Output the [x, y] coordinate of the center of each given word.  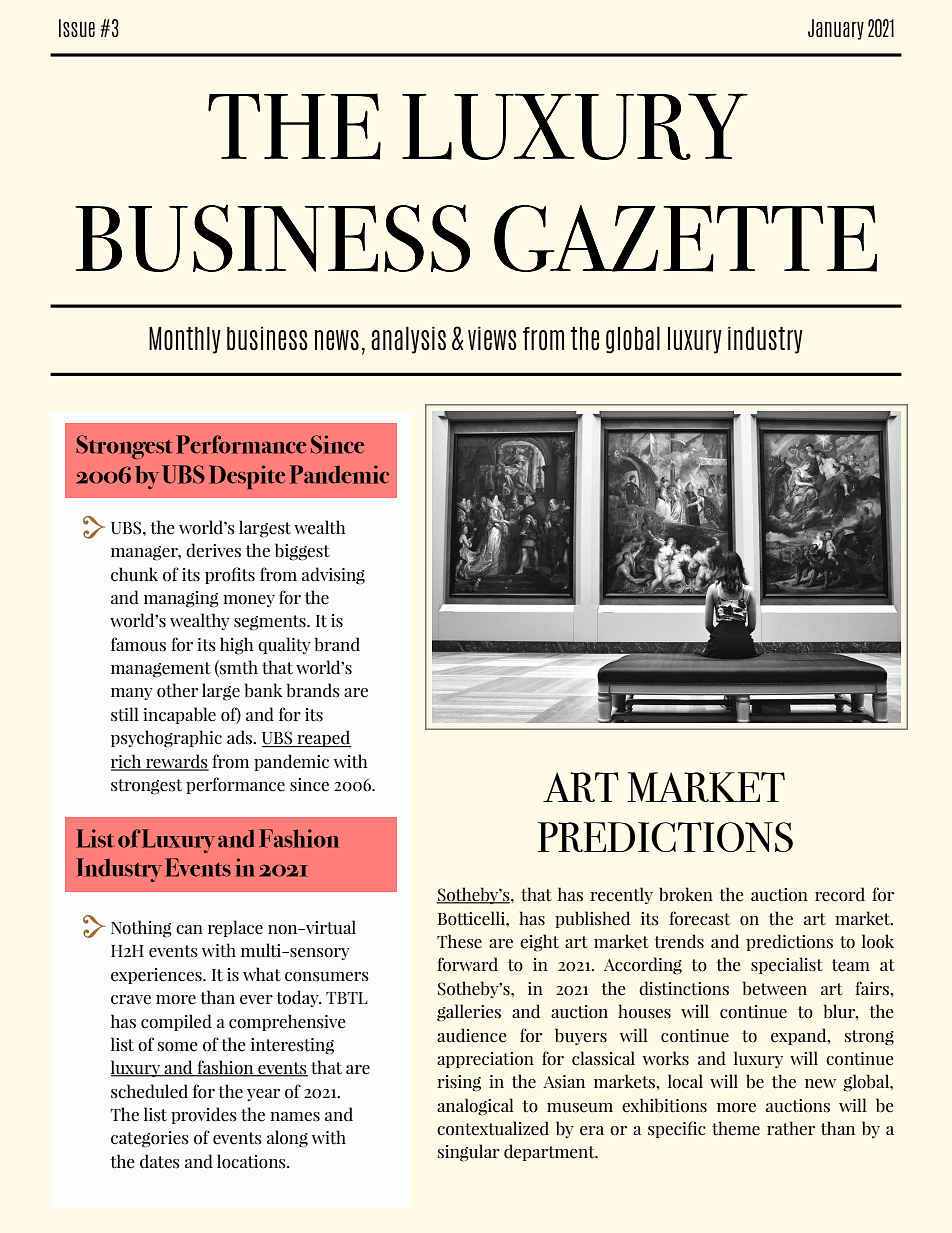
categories [150, 1139]
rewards [176, 762]
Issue [77, 28]
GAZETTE [685, 238]
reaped [323, 739]
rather [791, 1128]
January [836, 29]
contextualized [493, 1128]
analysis [408, 340]
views [492, 339]
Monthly [185, 340]
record [840, 894]
